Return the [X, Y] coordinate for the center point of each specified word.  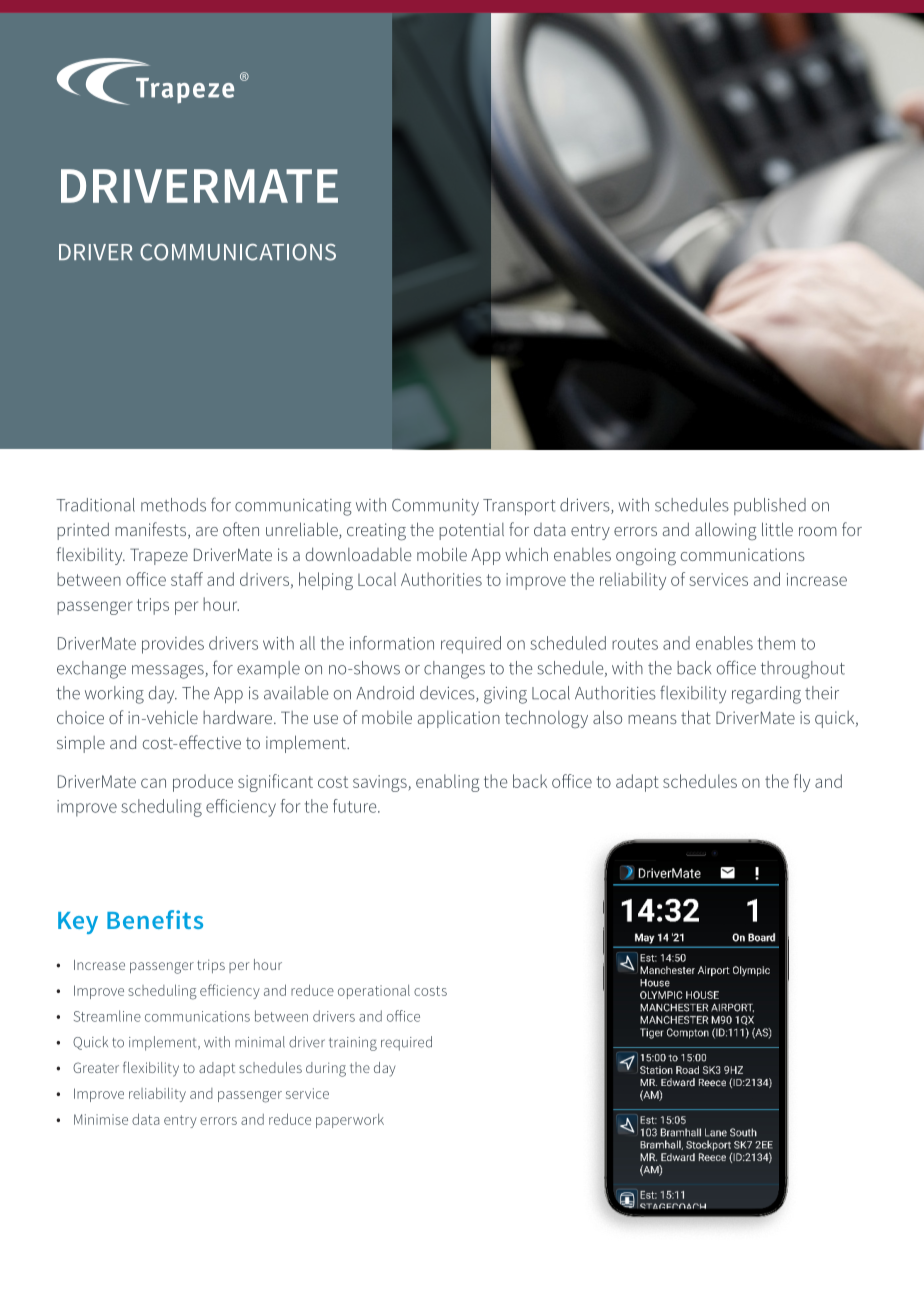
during [326, 1069]
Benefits [155, 919]
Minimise [101, 1119]
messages [169, 672]
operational [374, 992]
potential [471, 531]
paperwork [350, 1121]
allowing [726, 531]
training [353, 1044]
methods [173, 505]
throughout [803, 670]
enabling [448, 783]
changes [454, 670]
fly [802, 783]
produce [203, 783]
